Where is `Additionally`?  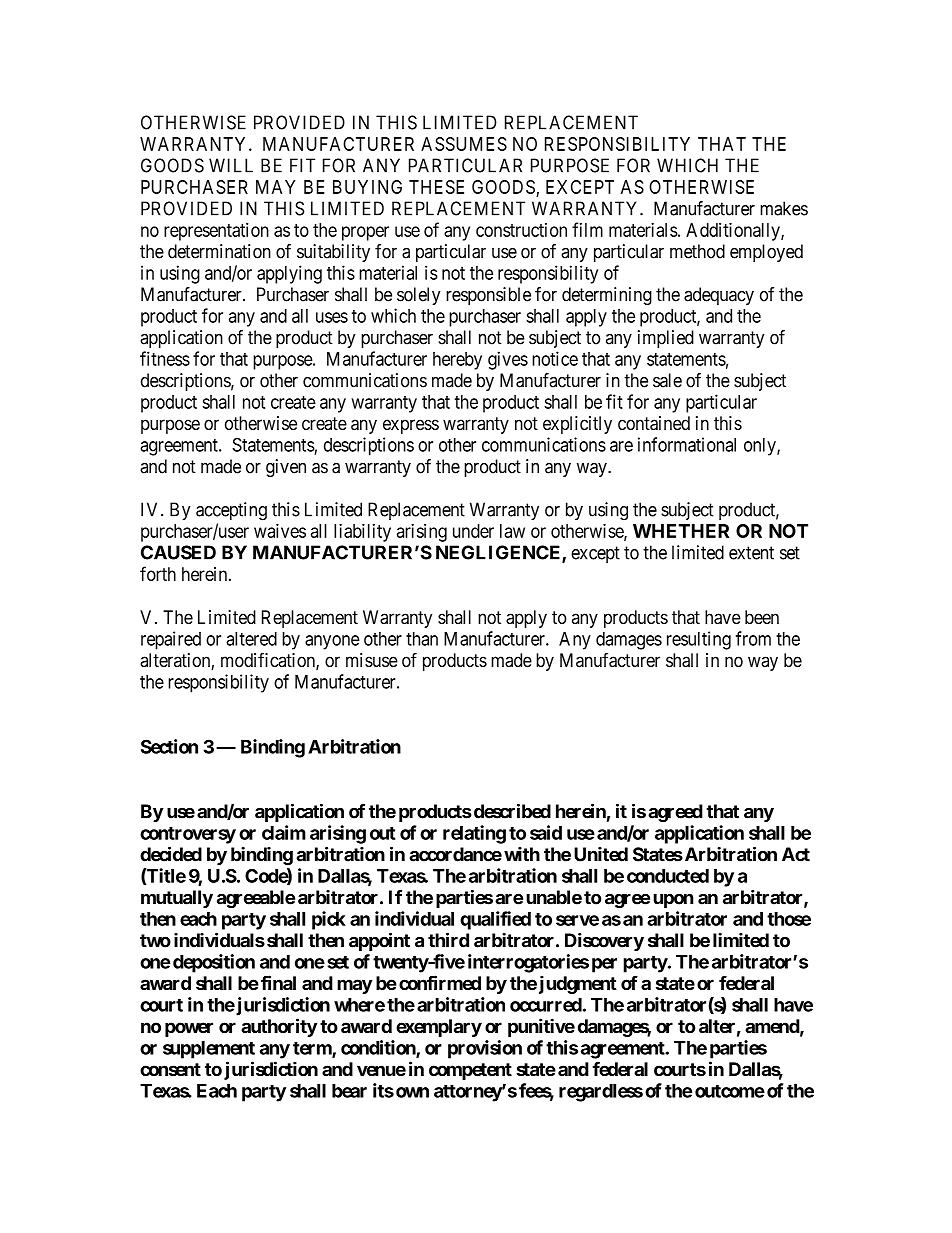 Additionally is located at coordinates (734, 231).
